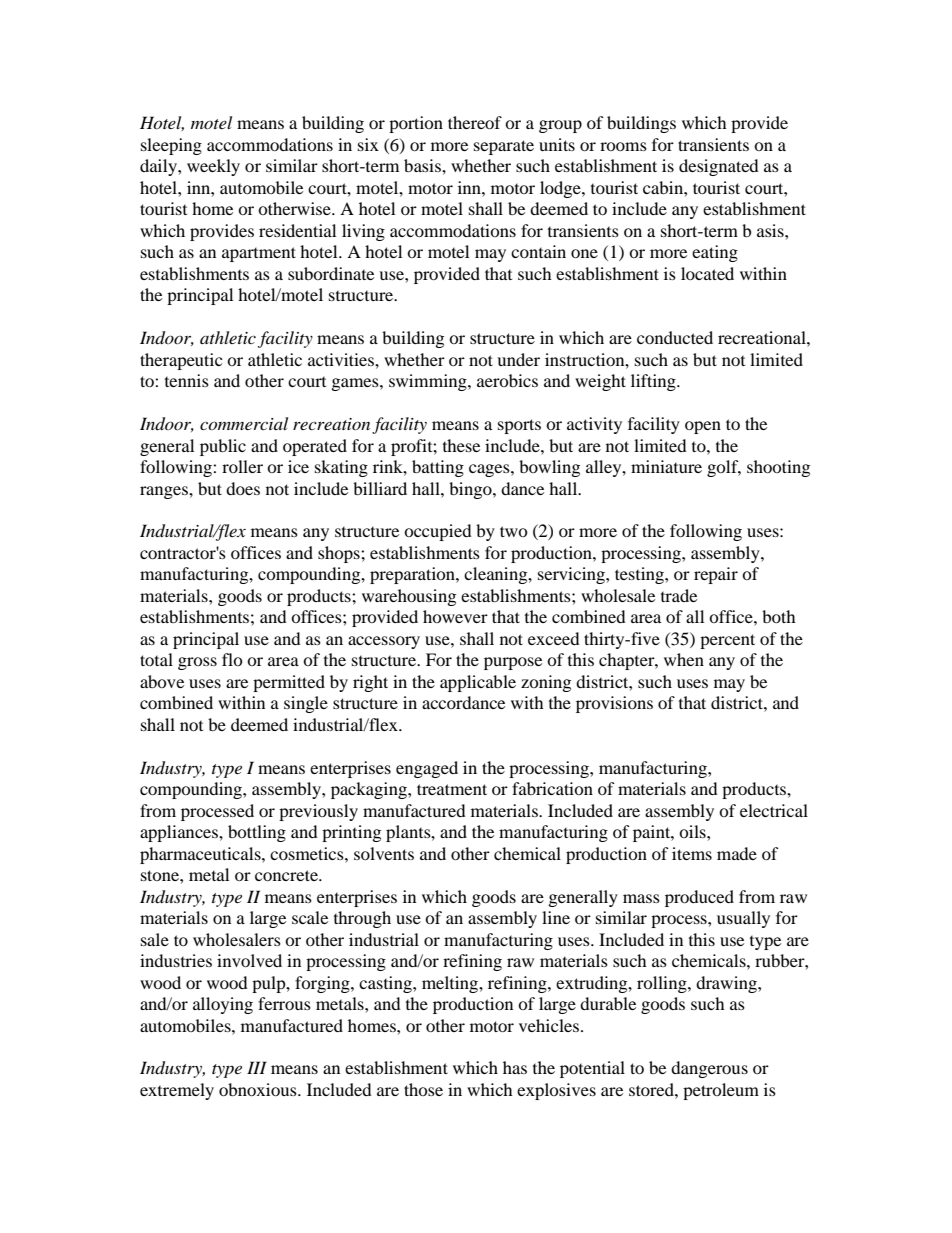 The image size is (952, 1233). Describe the element at coordinates (693, 831) in the document. I see `oils` at that location.
